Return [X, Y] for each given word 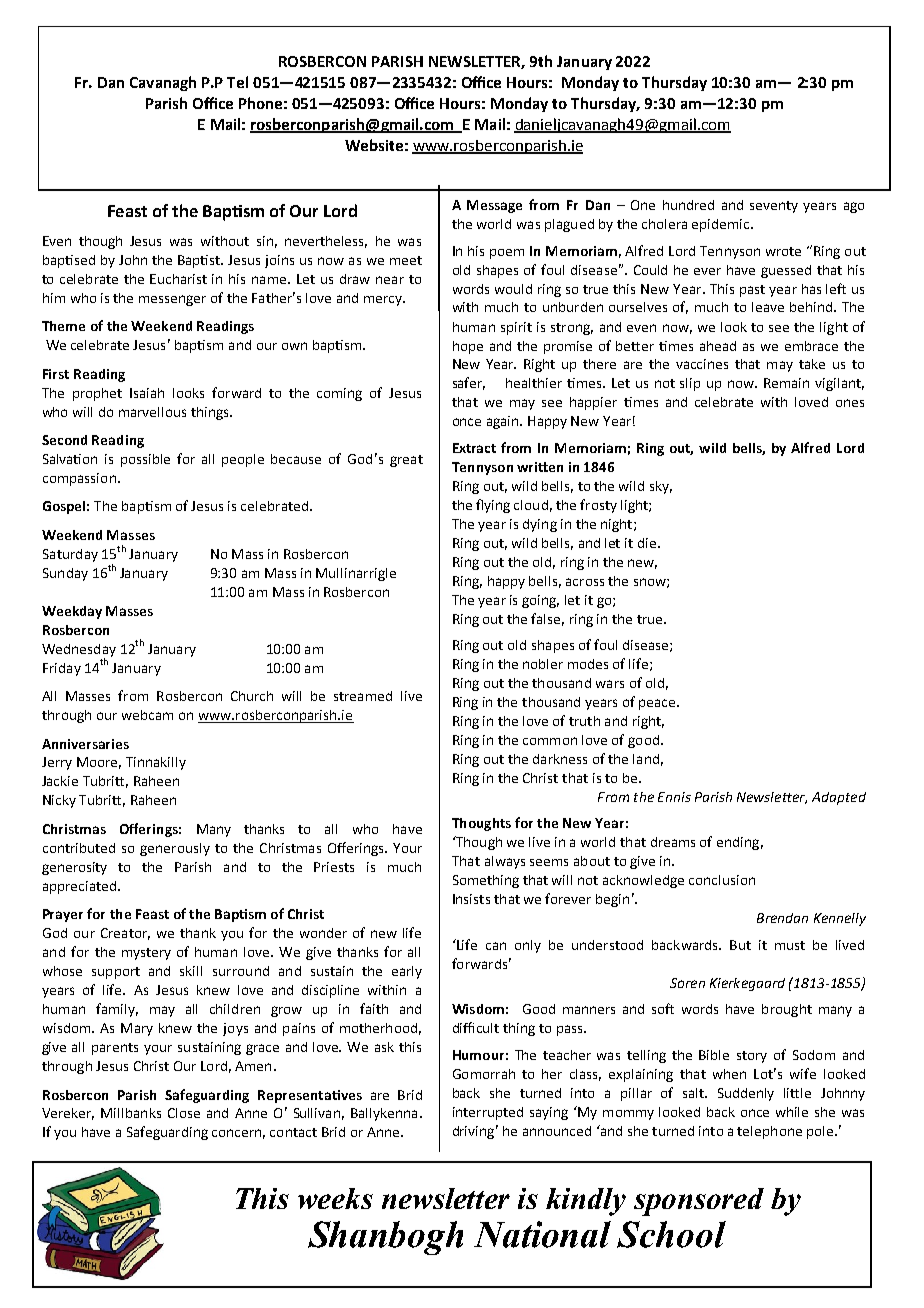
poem [507, 254]
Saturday [70, 555]
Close [184, 1113]
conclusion [722, 880]
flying [493, 506]
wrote [783, 251]
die [647, 543]
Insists [471, 899]
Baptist [200, 261]
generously [175, 849]
